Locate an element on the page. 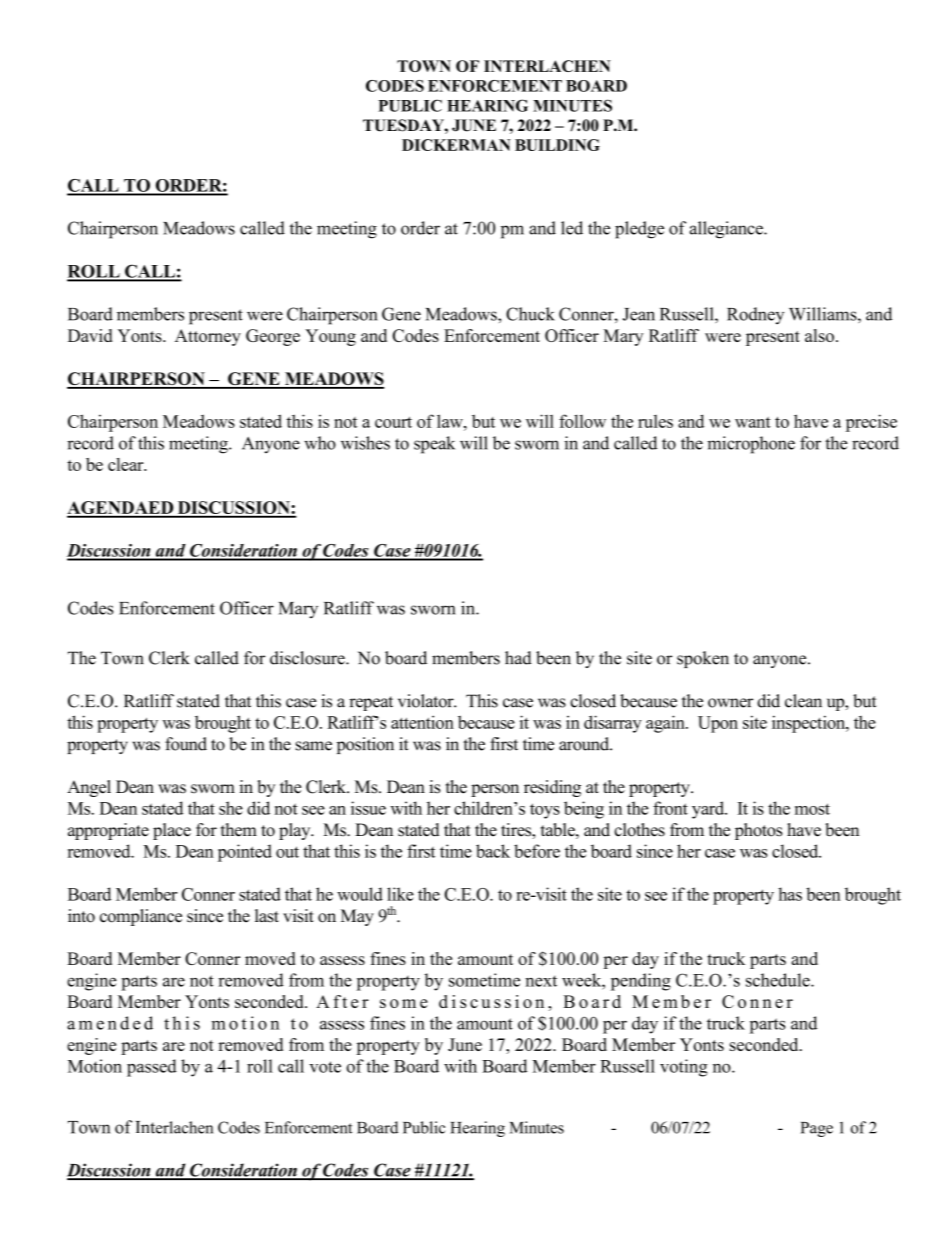 The width and height of the document is (952, 1233). BUILDING is located at coordinates (557, 145).
